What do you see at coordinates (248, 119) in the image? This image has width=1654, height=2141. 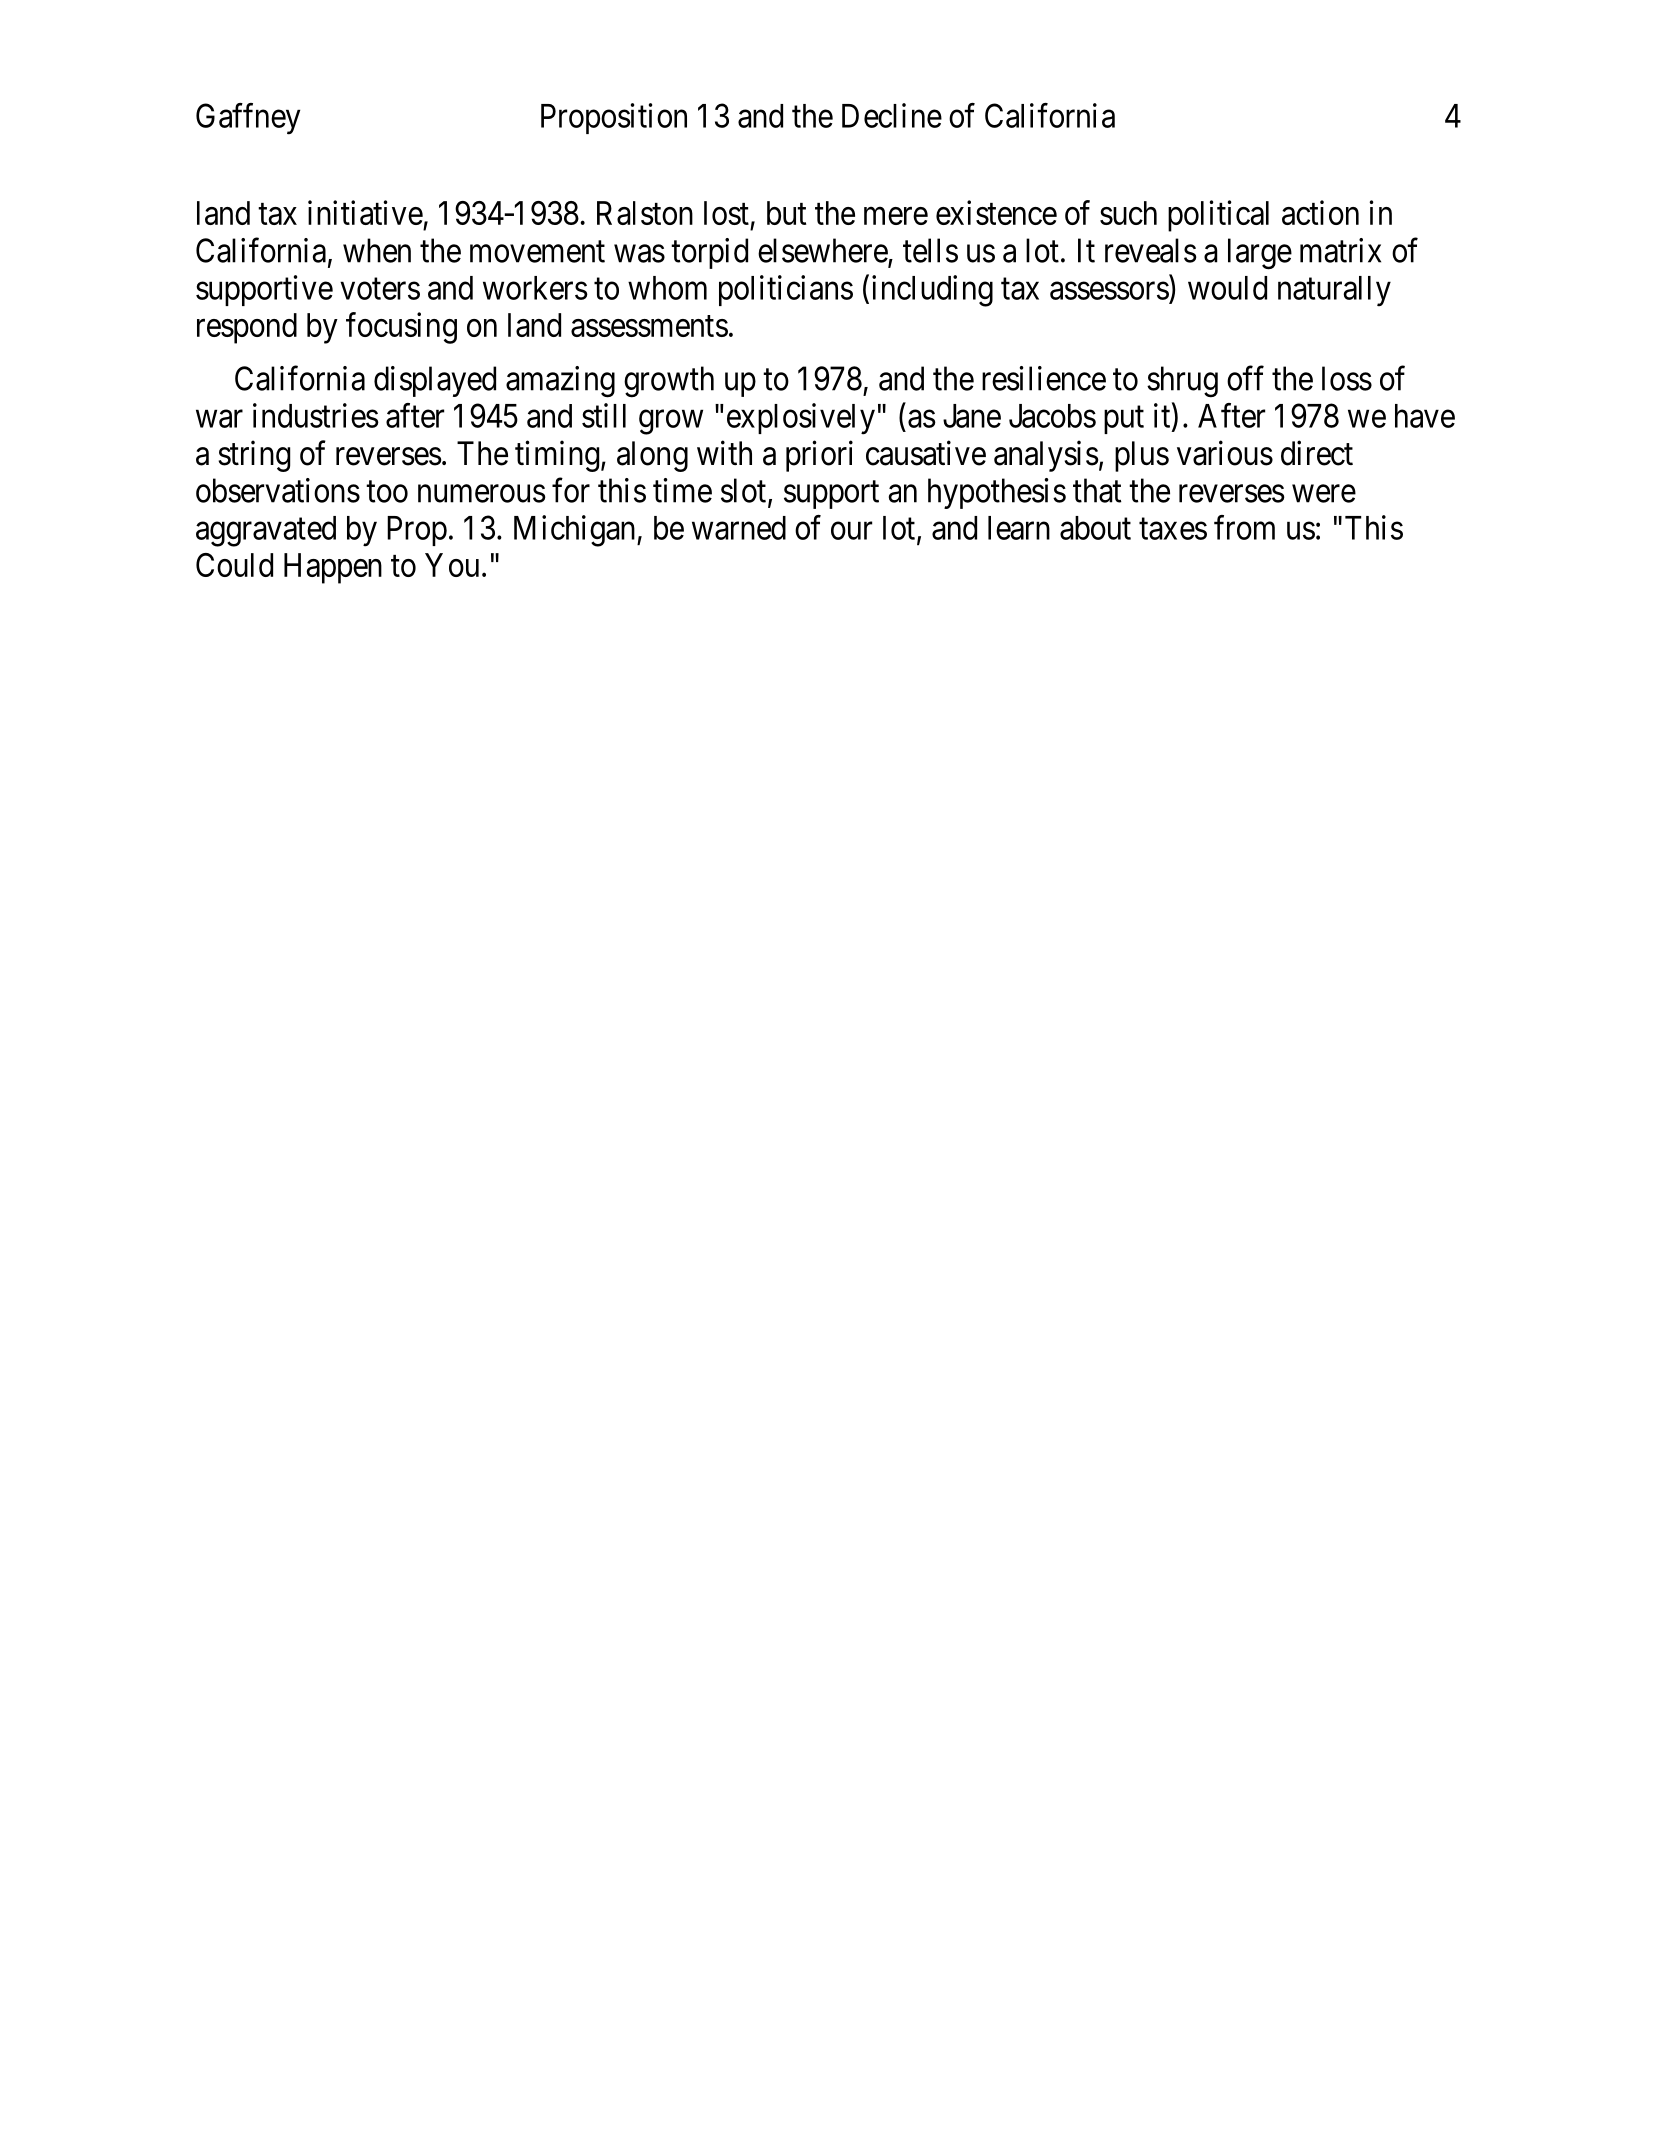 I see `Gaffney` at bounding box center [248, 119].
